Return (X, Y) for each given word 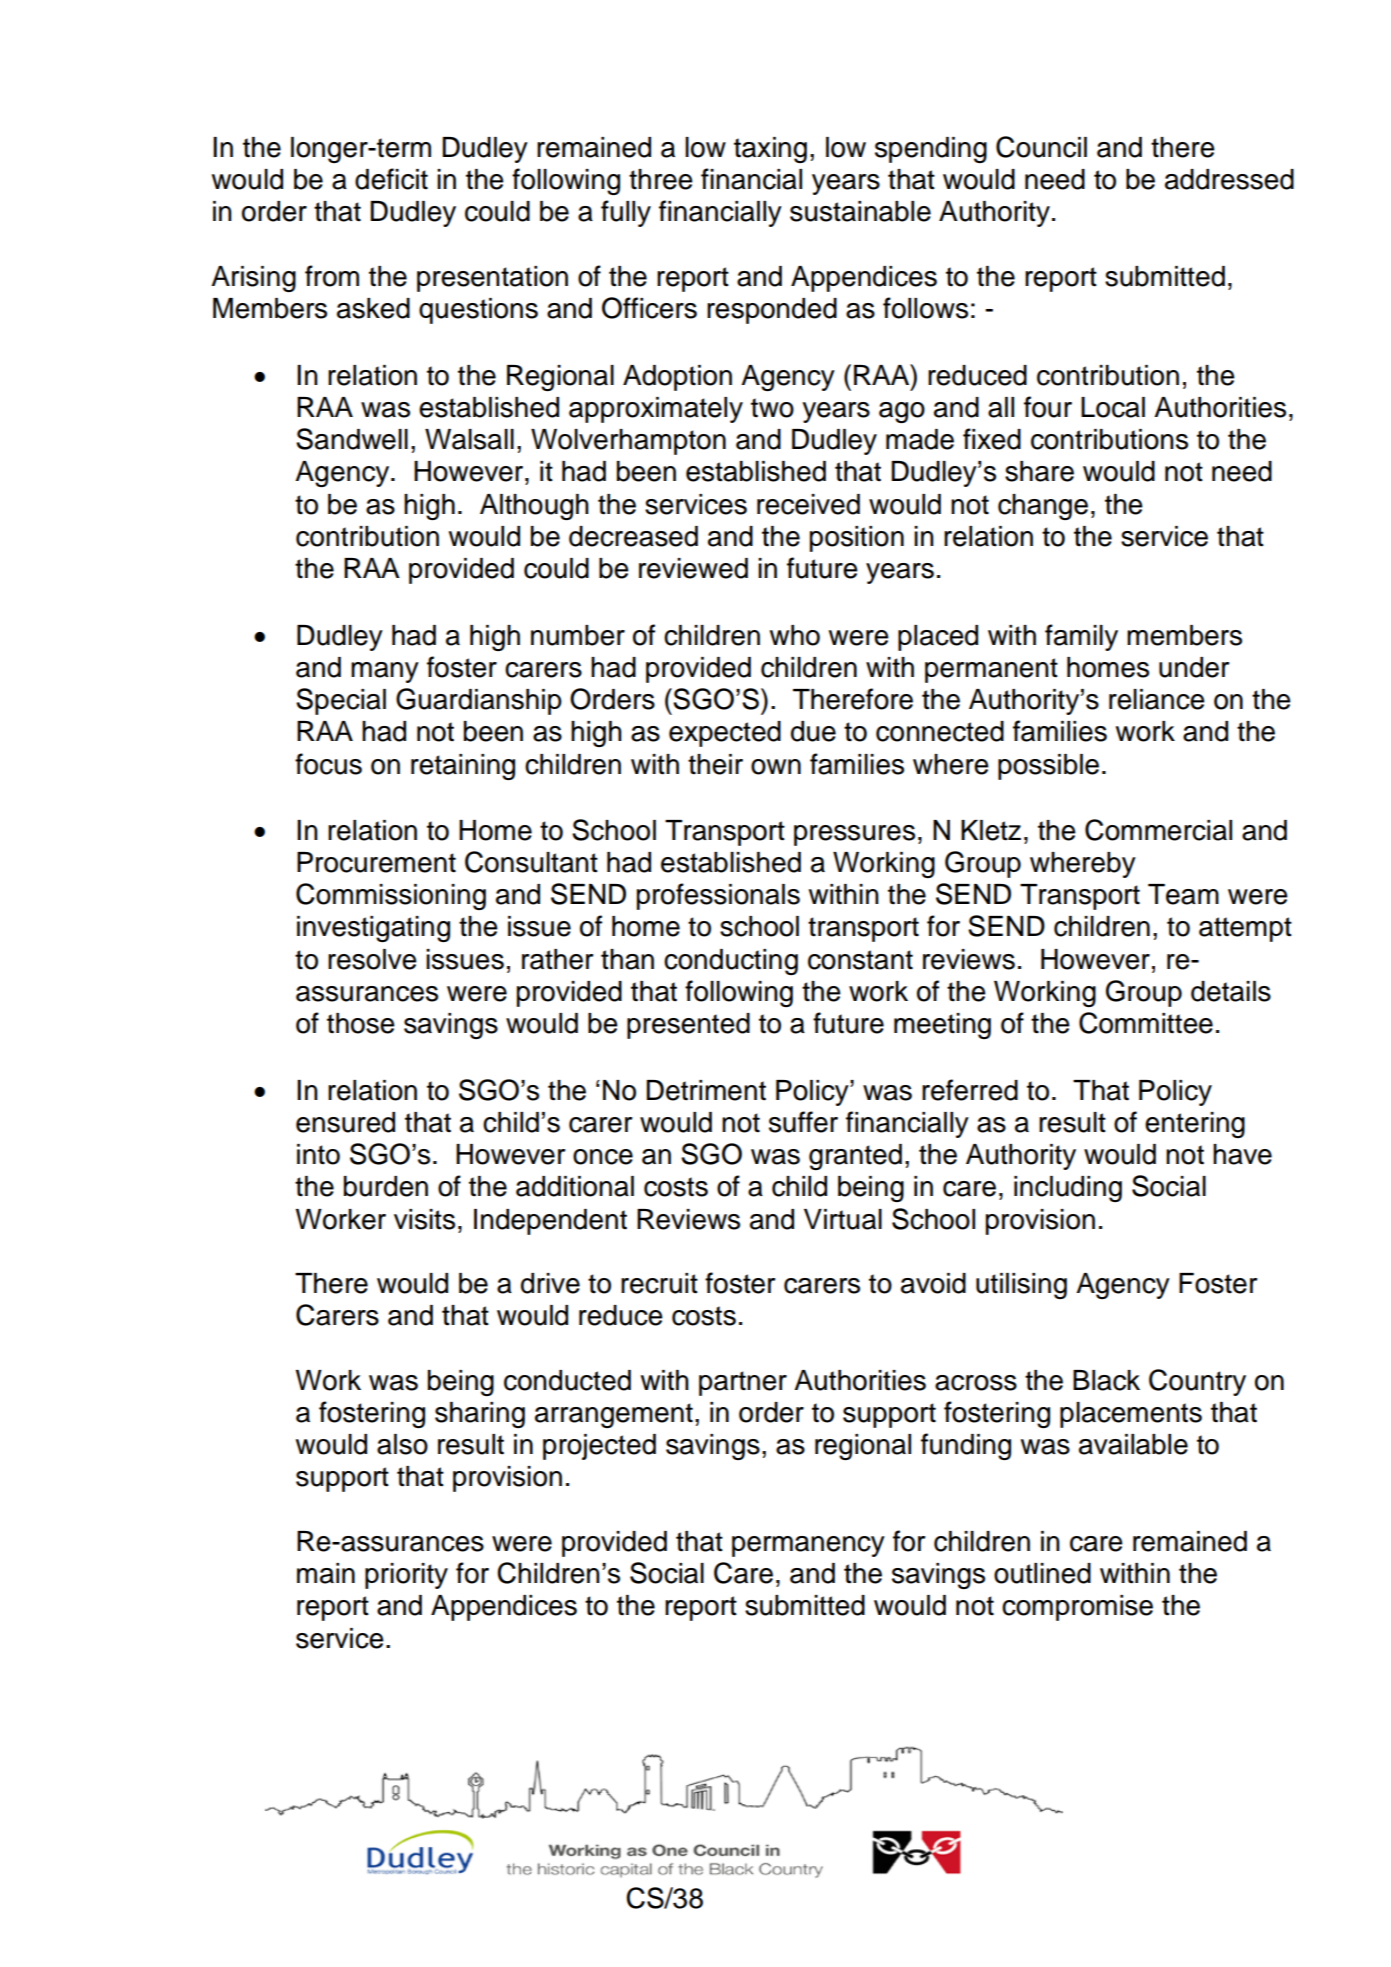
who (795, 635)
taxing (770, 150)
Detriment (706, 1090)
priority (406, 1576)
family (1081, 637)
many (385, 672)
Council (1041, 147)
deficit (391, 179)
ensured (345, 1122)
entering (1195, 1125)
